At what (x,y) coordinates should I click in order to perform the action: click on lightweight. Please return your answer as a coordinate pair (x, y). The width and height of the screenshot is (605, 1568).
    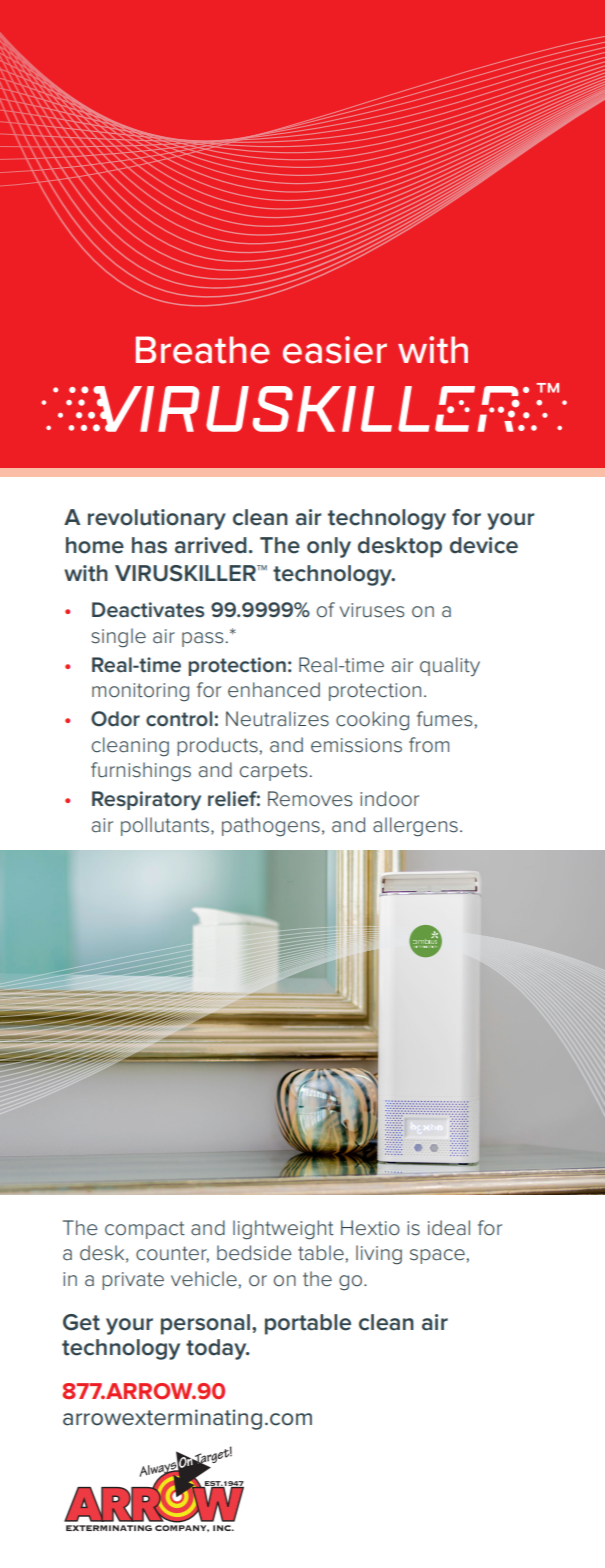
    Looking at the image, I should click on (283, 1230).
